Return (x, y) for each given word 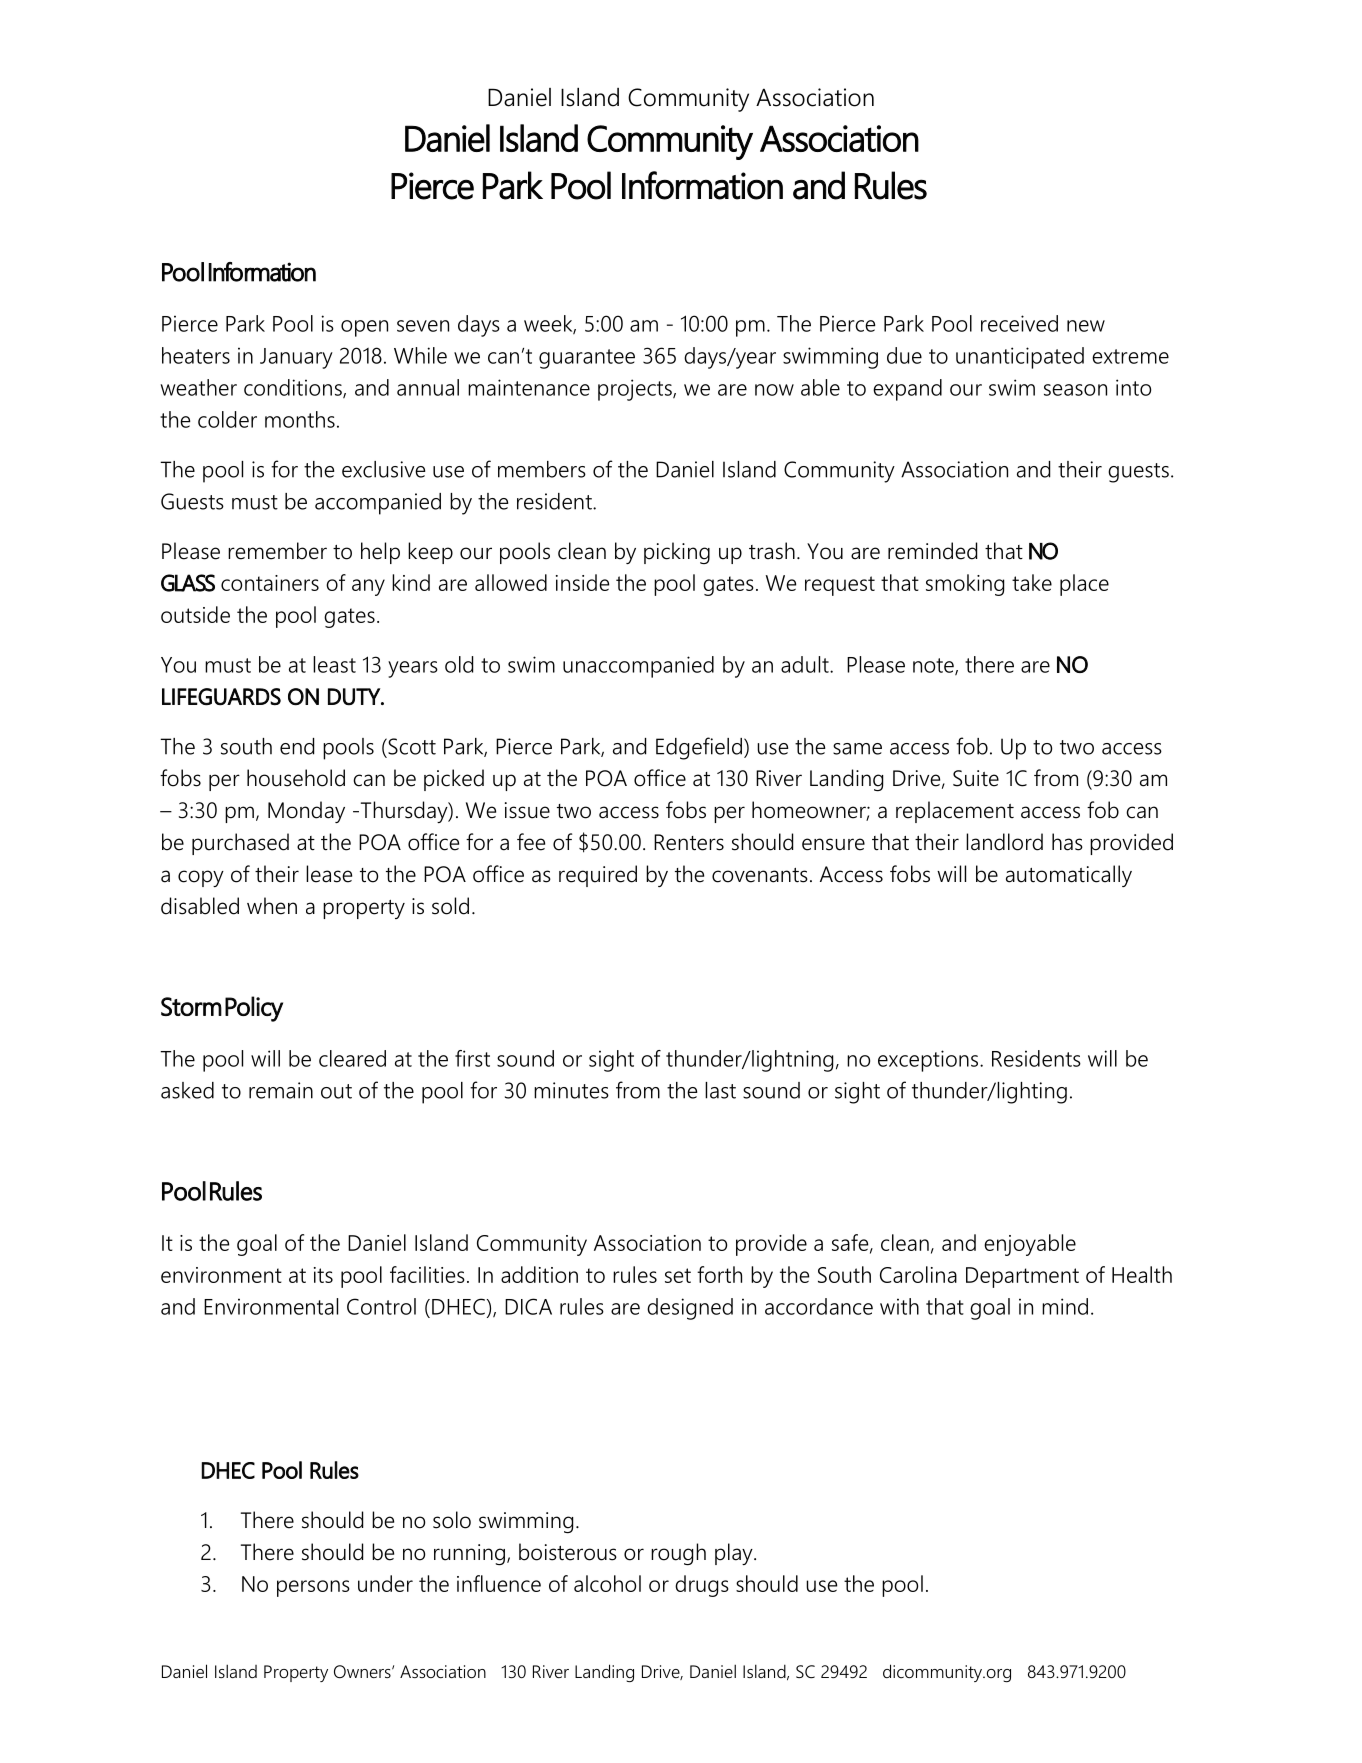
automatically (1069, 876)
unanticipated (1020, 358)
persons (313, 1588)
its (323, 1275)
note (934, 666)
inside (582, 582)
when (272, 906)
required (598, 876)
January (296, 358)
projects (636, 390)
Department (1022, 1277)
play (735, 1554)
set (678, 1275)
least (334, 664)
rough (678, 1554)
